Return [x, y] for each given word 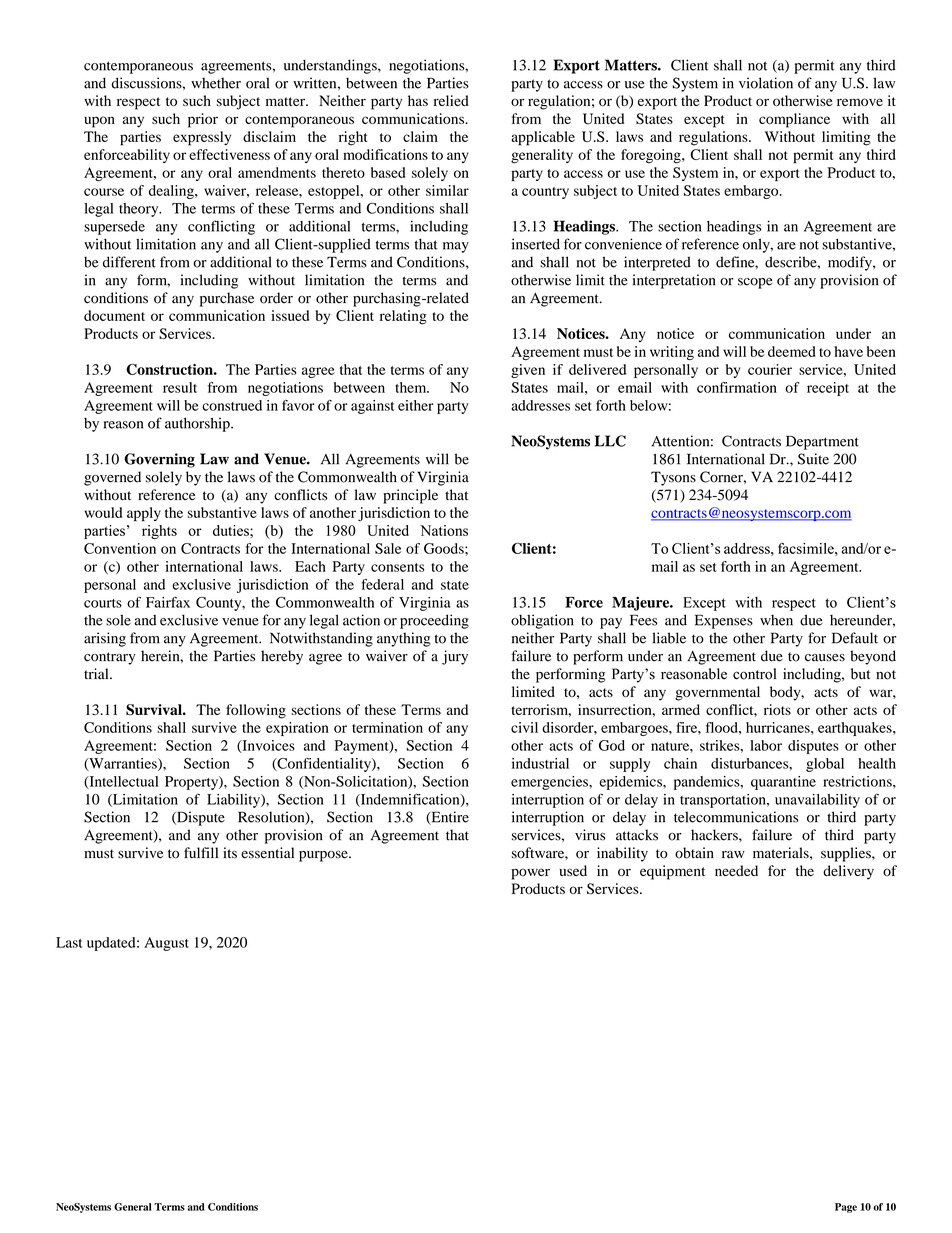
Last [69, 942]
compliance [794, 120]
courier [770, 369]
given [528, 371]
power [530, 874]
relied [451, 100]
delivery [848, 872]
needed [736, 870]
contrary [110, 658]
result [180, 387]
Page [846, 1208]
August [166, 944]
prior [203, 120]
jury [455, 657]
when [776, 620]
